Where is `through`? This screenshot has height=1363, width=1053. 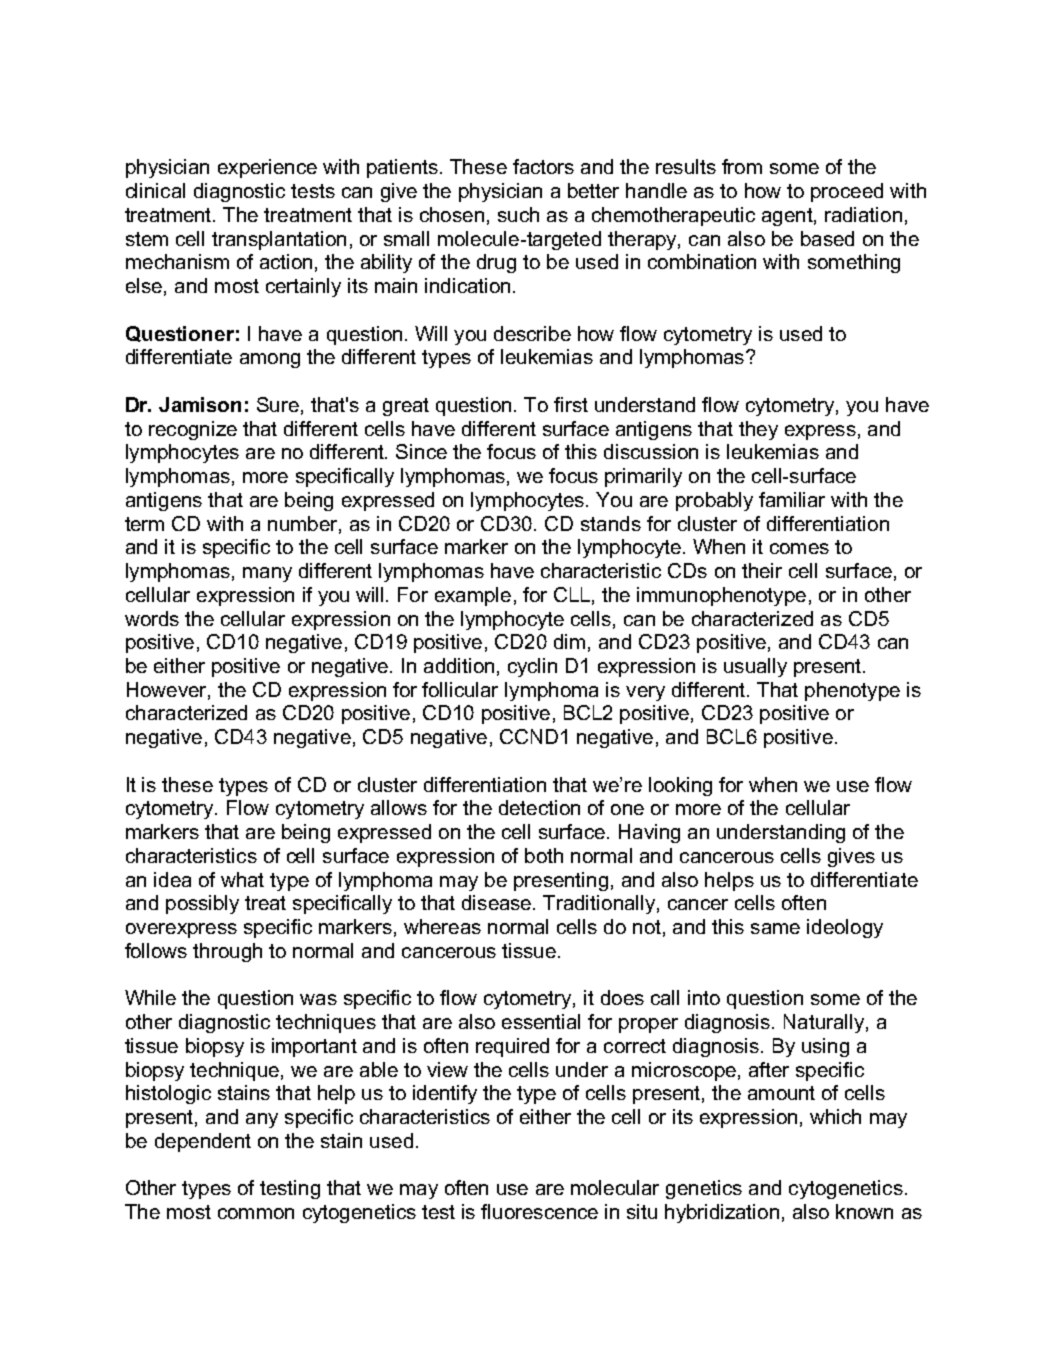
through is located at coordinates (227, 952).
